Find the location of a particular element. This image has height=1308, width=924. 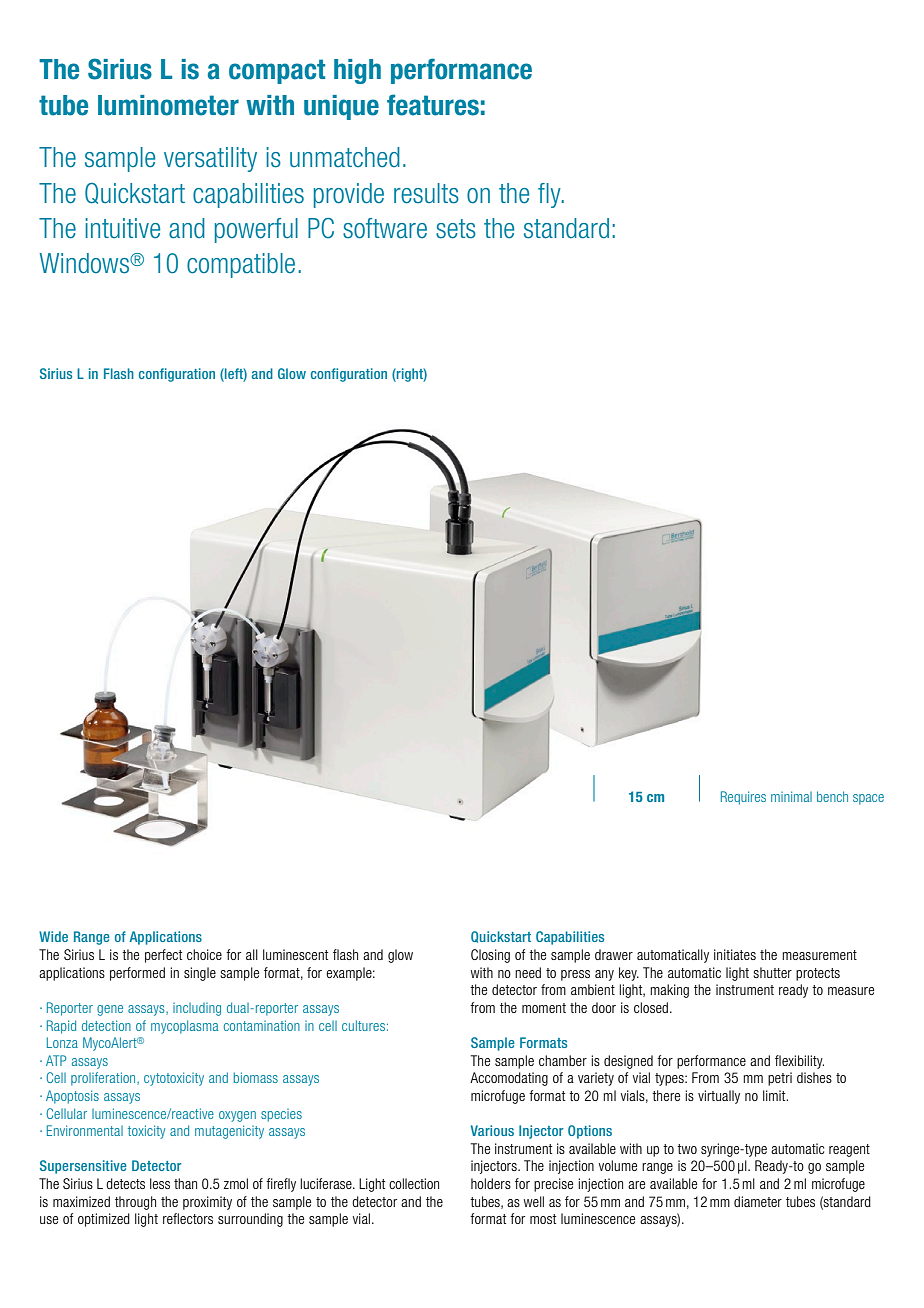

Requires is located at coordinates (743, 798).
